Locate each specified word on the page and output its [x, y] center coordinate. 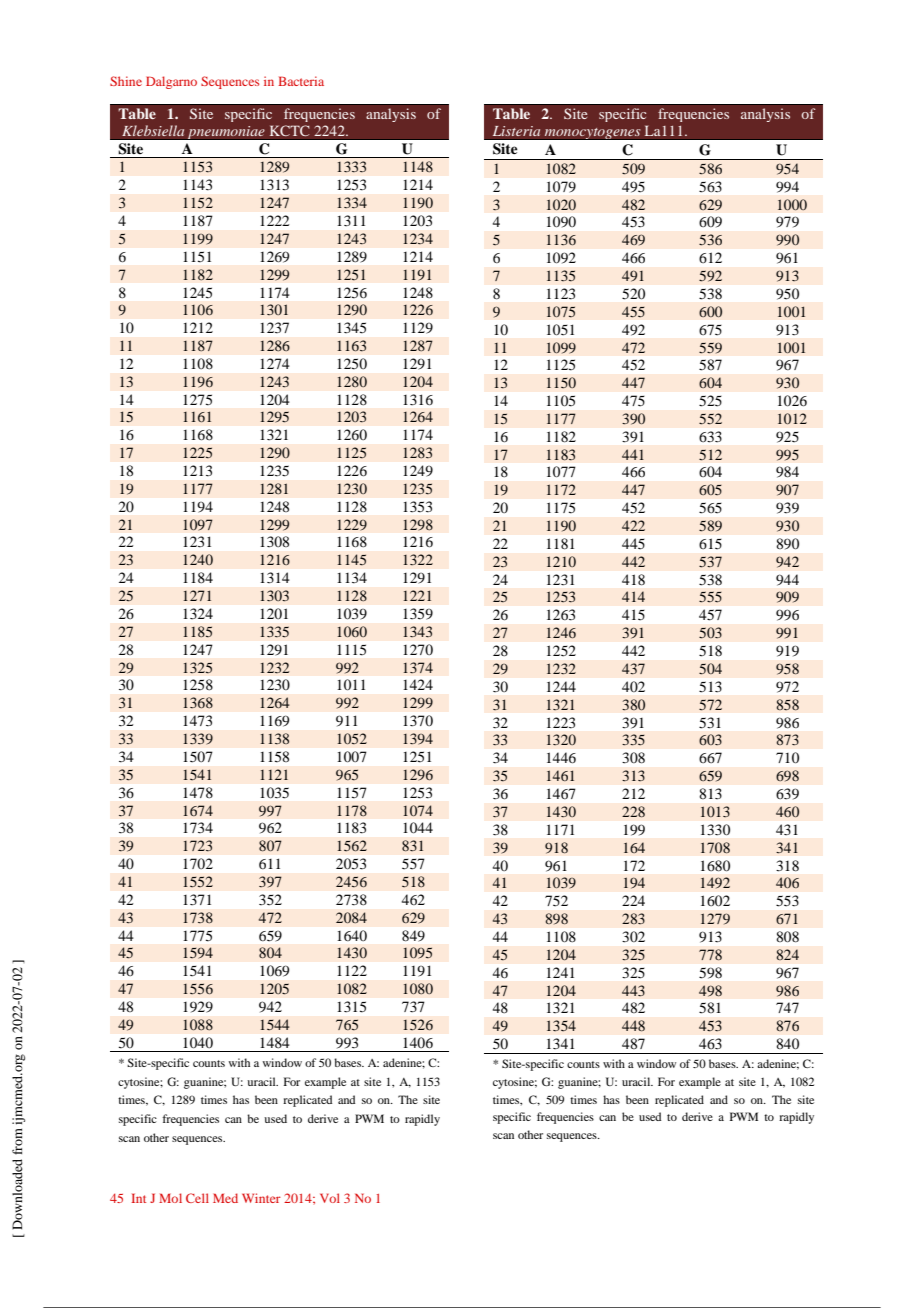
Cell [197, 1198]
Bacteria [301, 81]
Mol [170, 1198]
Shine [126, 81]
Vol [330, 1198]
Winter [261, 1198]
